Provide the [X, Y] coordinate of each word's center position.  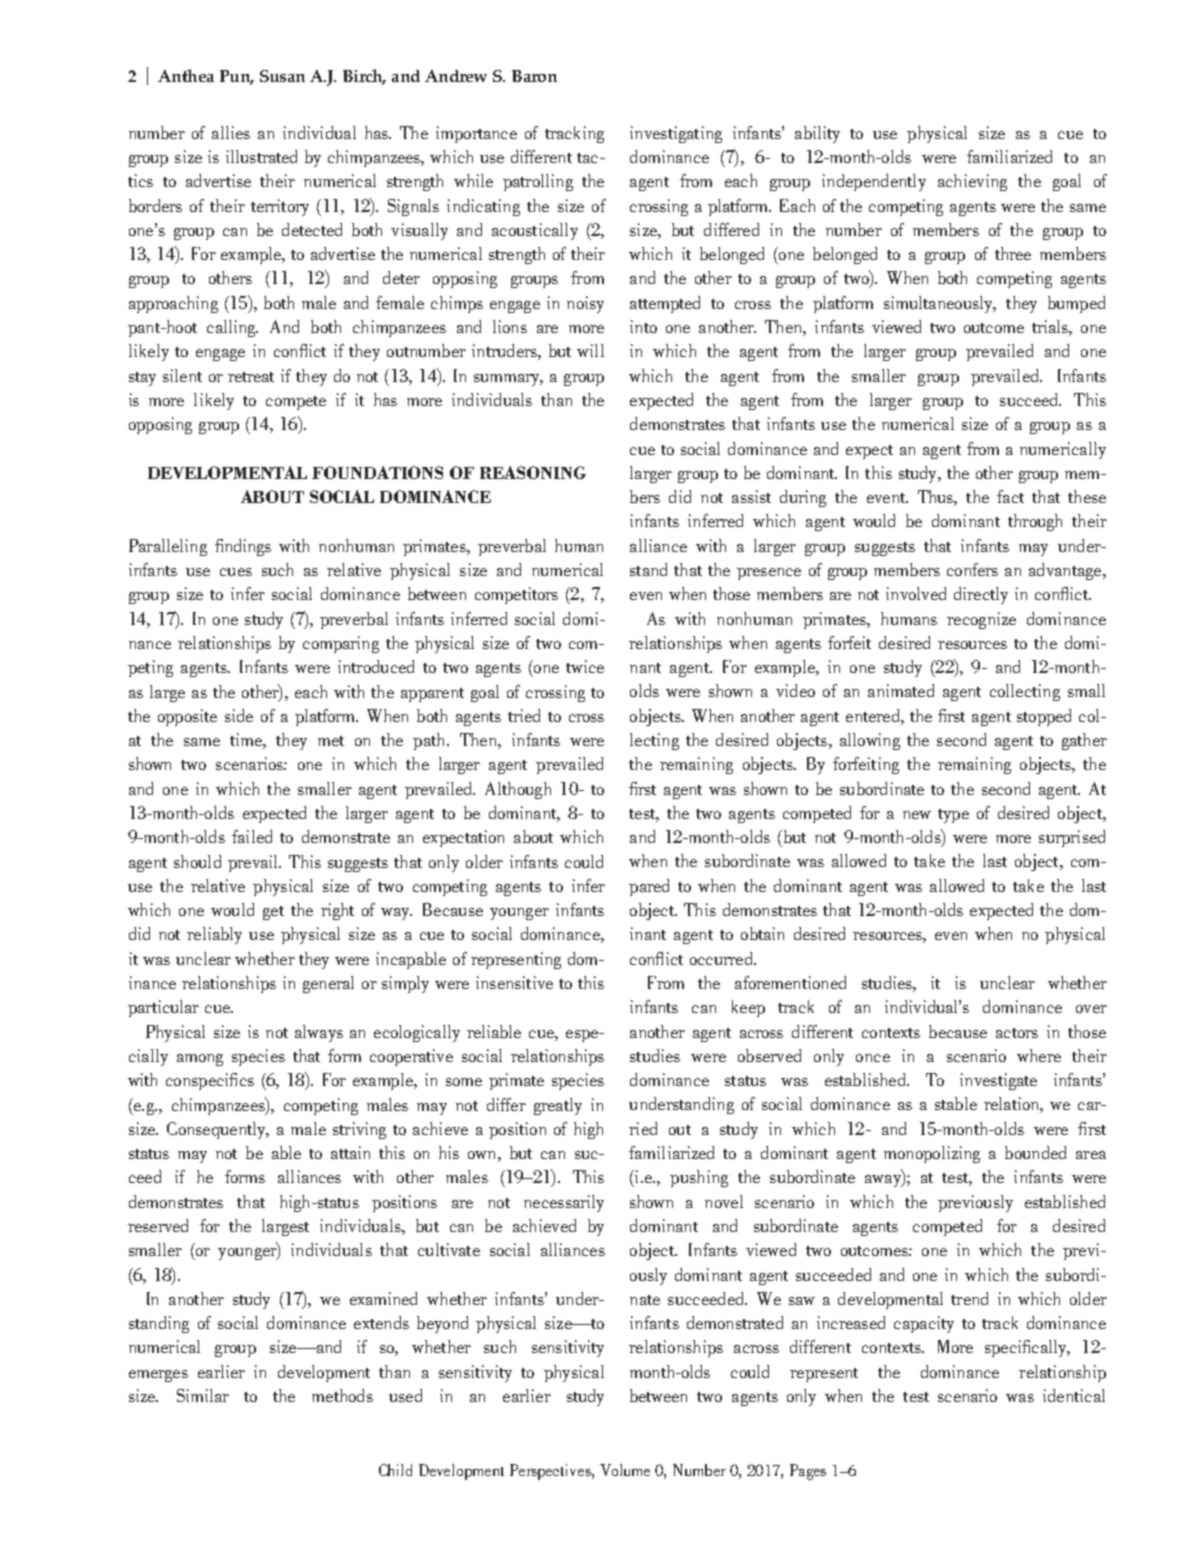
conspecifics [210, 1081]
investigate [998, 1081]
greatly [558, 1106]
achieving [972, 182]
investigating [676, 134]
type [953, 816]
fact [1010, 496]
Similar [203, 1395]
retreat [251, 377]
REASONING [533, 472]
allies [231, 132]
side [239, 715]
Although [518, 790]
